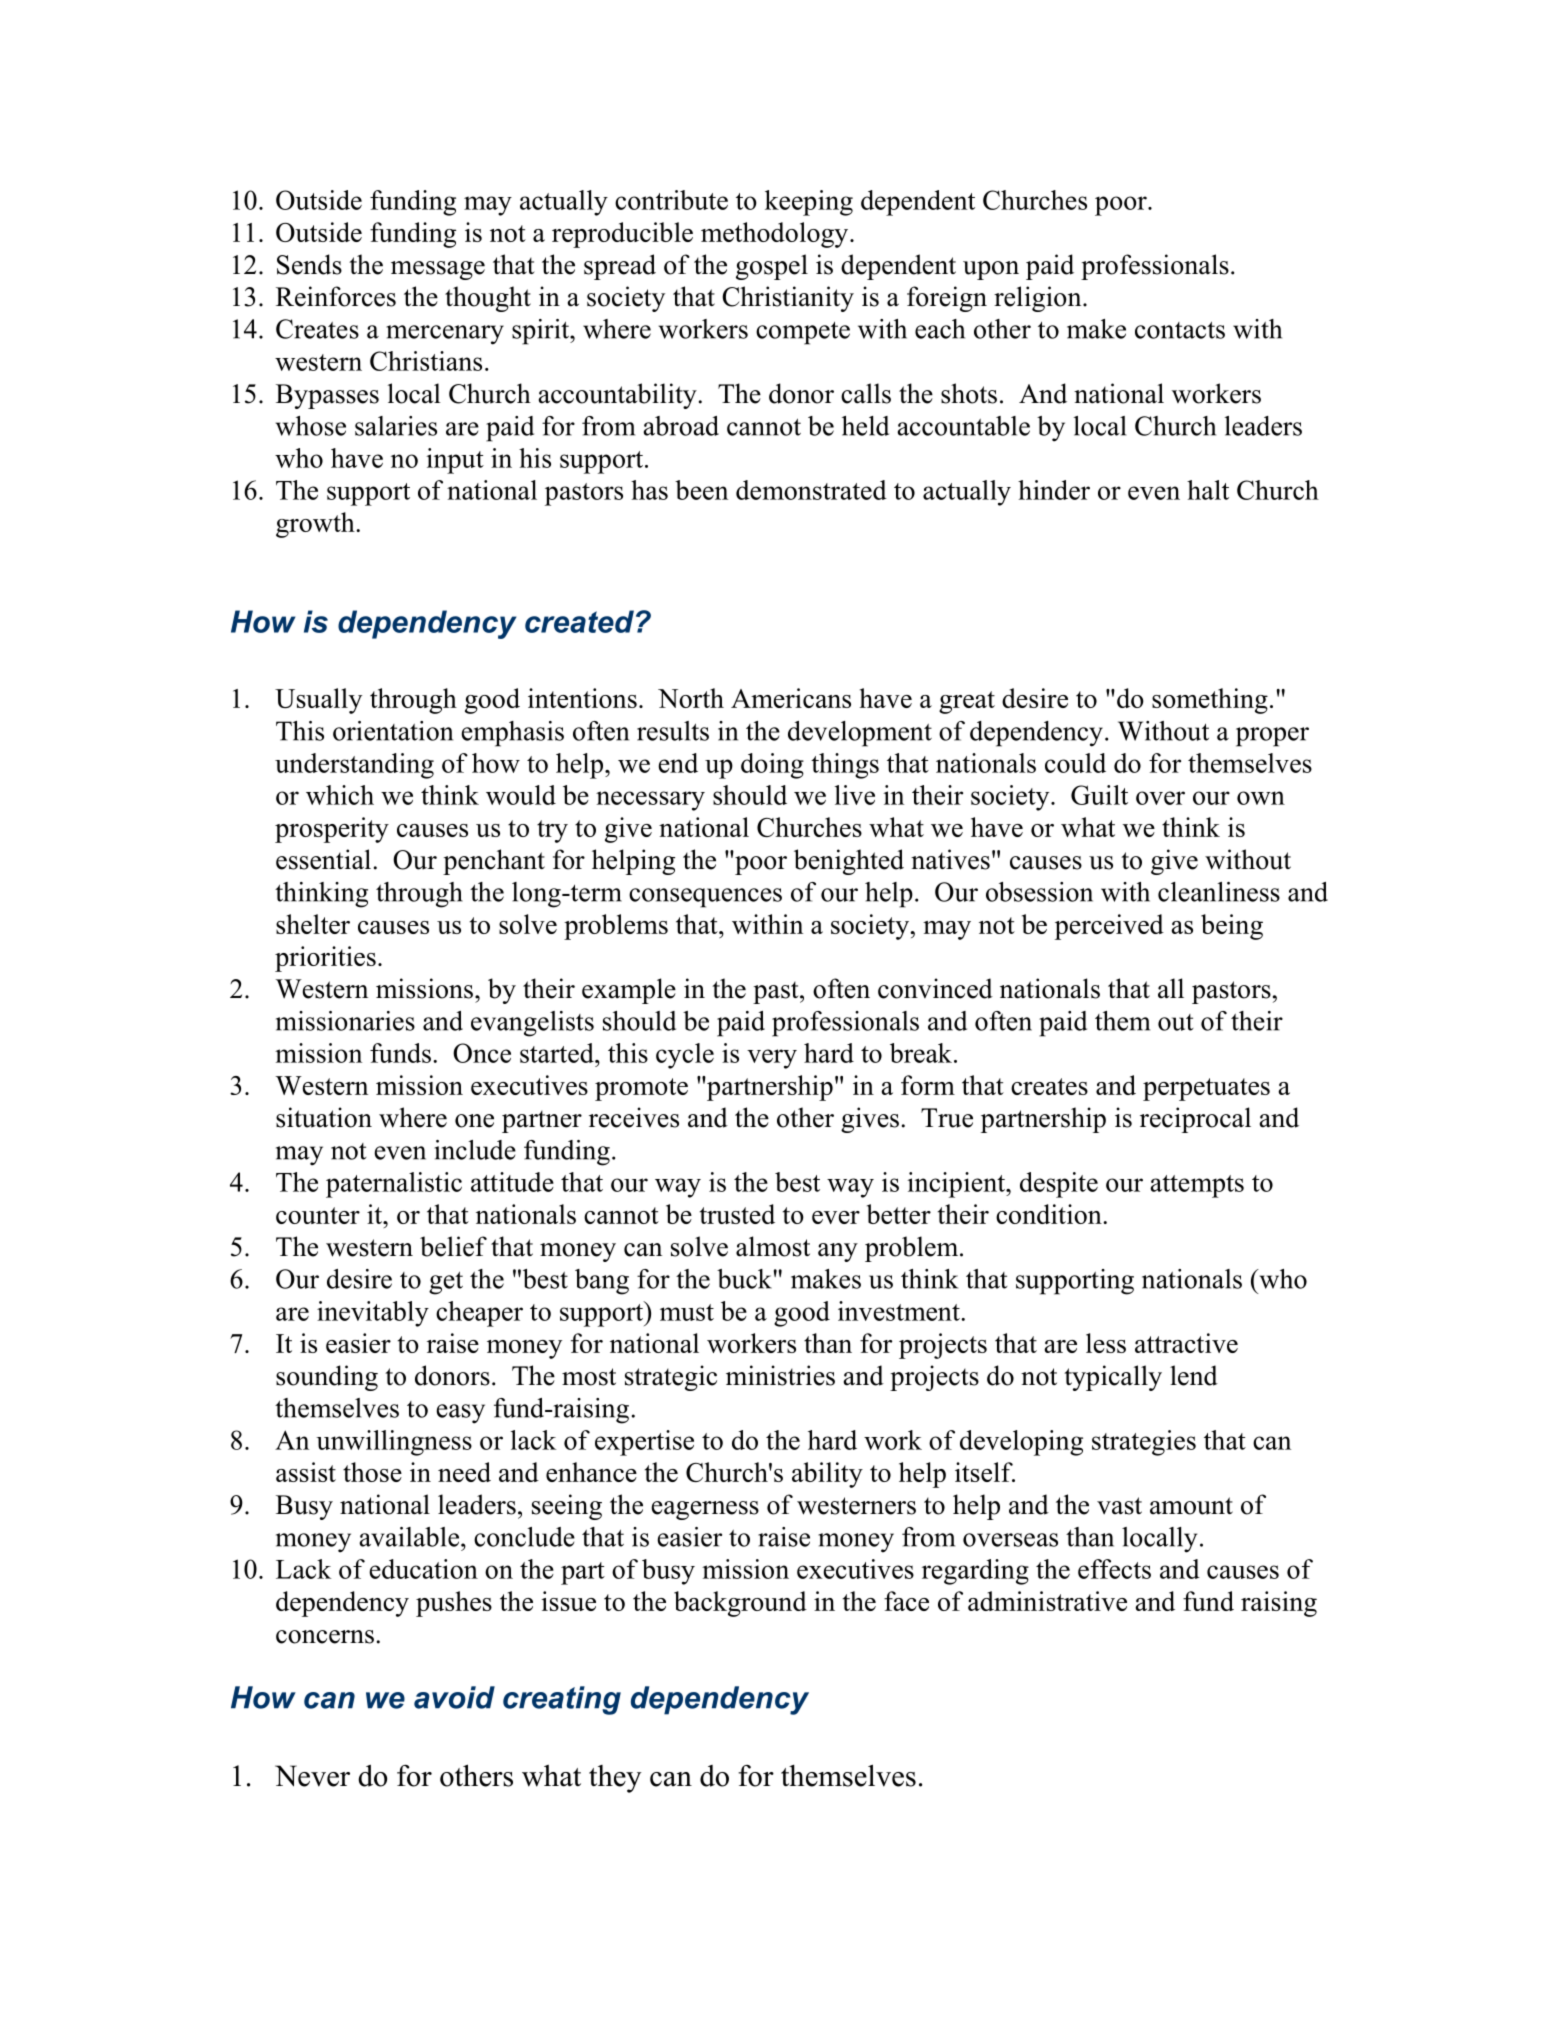 The image size is (1560, 2019). Describe the element at coordinates (780, 1375) in the page. I see `ministries` at that location.
